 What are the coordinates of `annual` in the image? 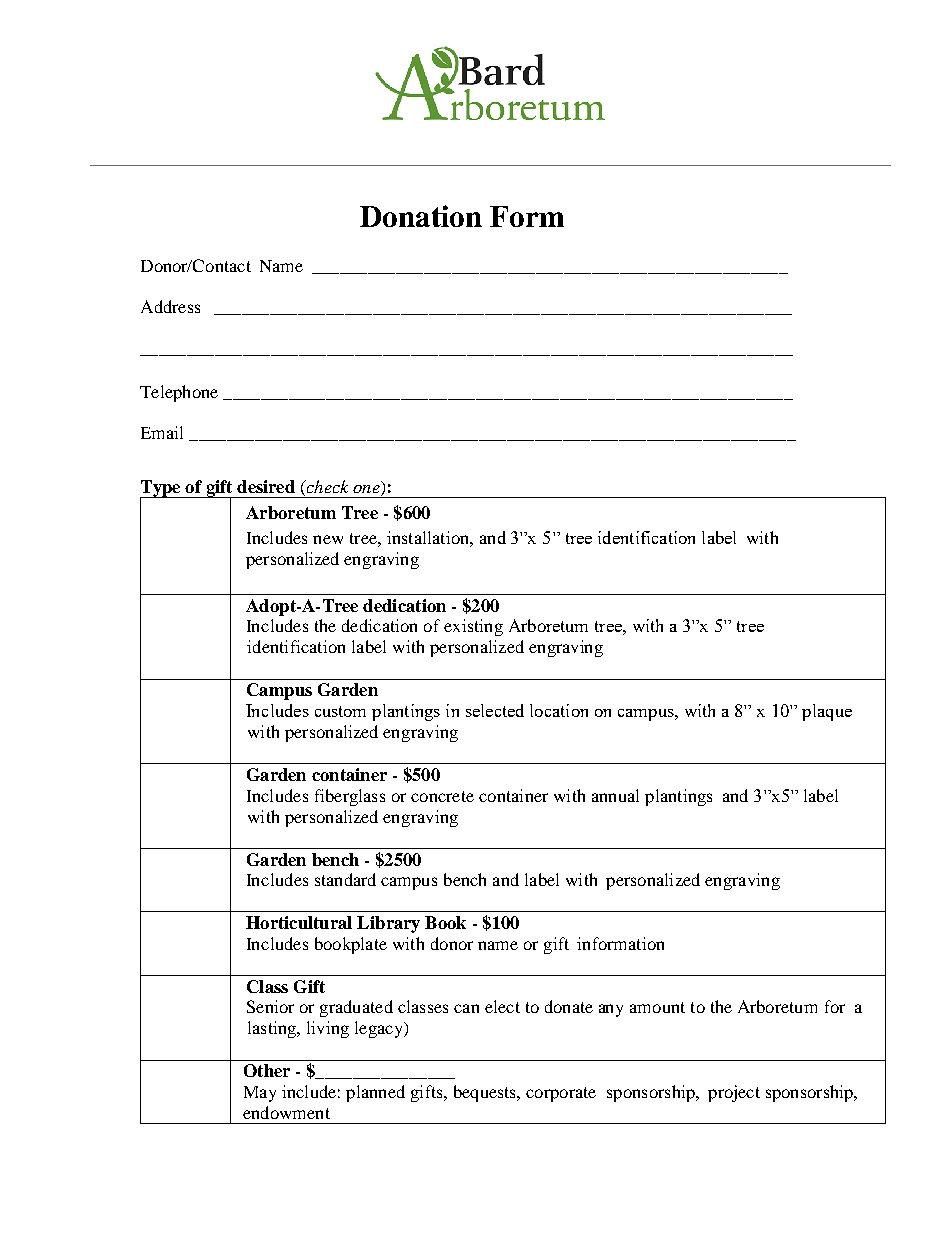 It's located at (615, 795).
